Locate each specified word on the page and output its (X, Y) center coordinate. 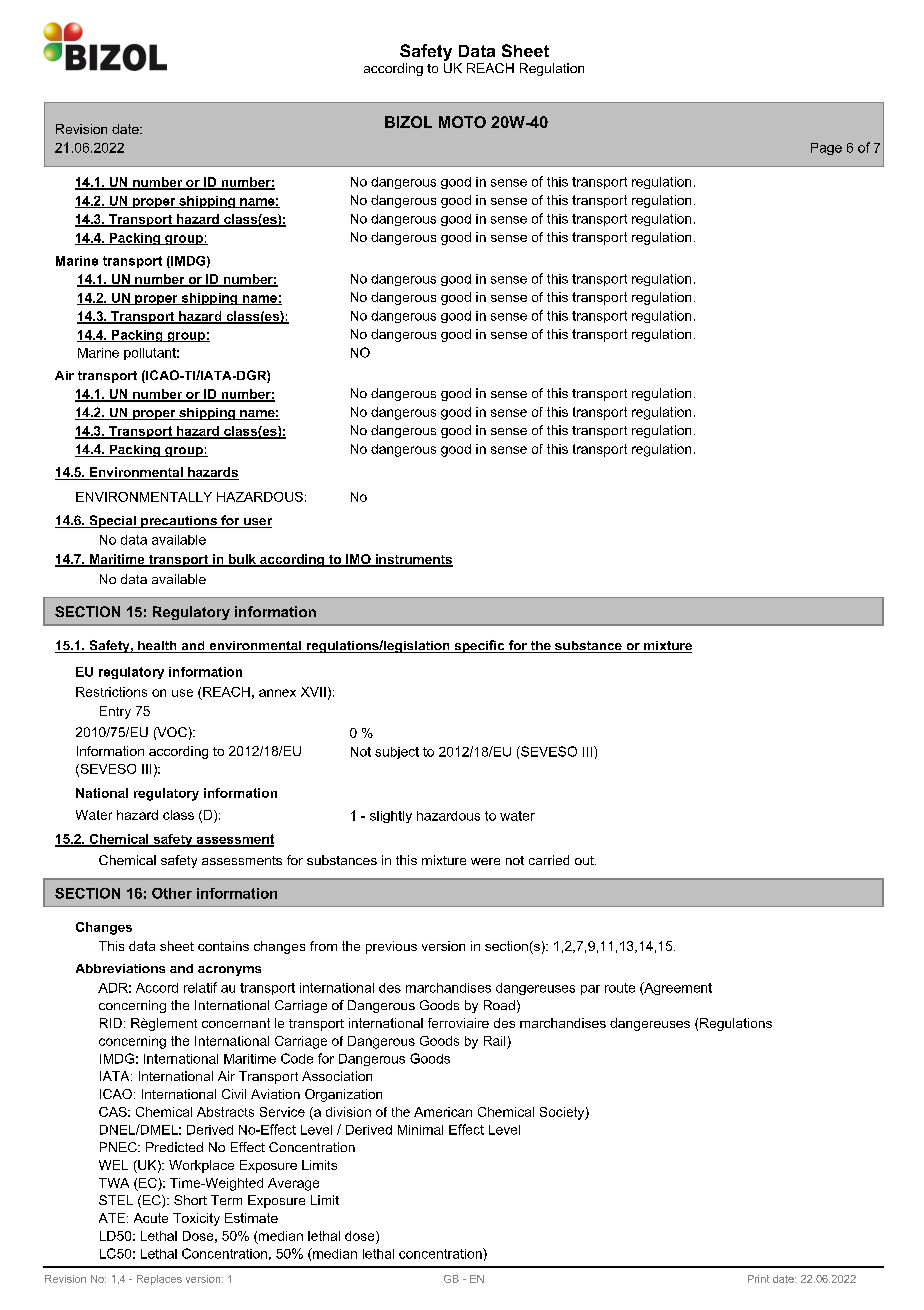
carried (549, 860)
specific (479, 646)
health (157, 647)
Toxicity (196, 1219)
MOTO (462, 122)
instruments (413, 560)
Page (826, 149)
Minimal (420, 1130)
